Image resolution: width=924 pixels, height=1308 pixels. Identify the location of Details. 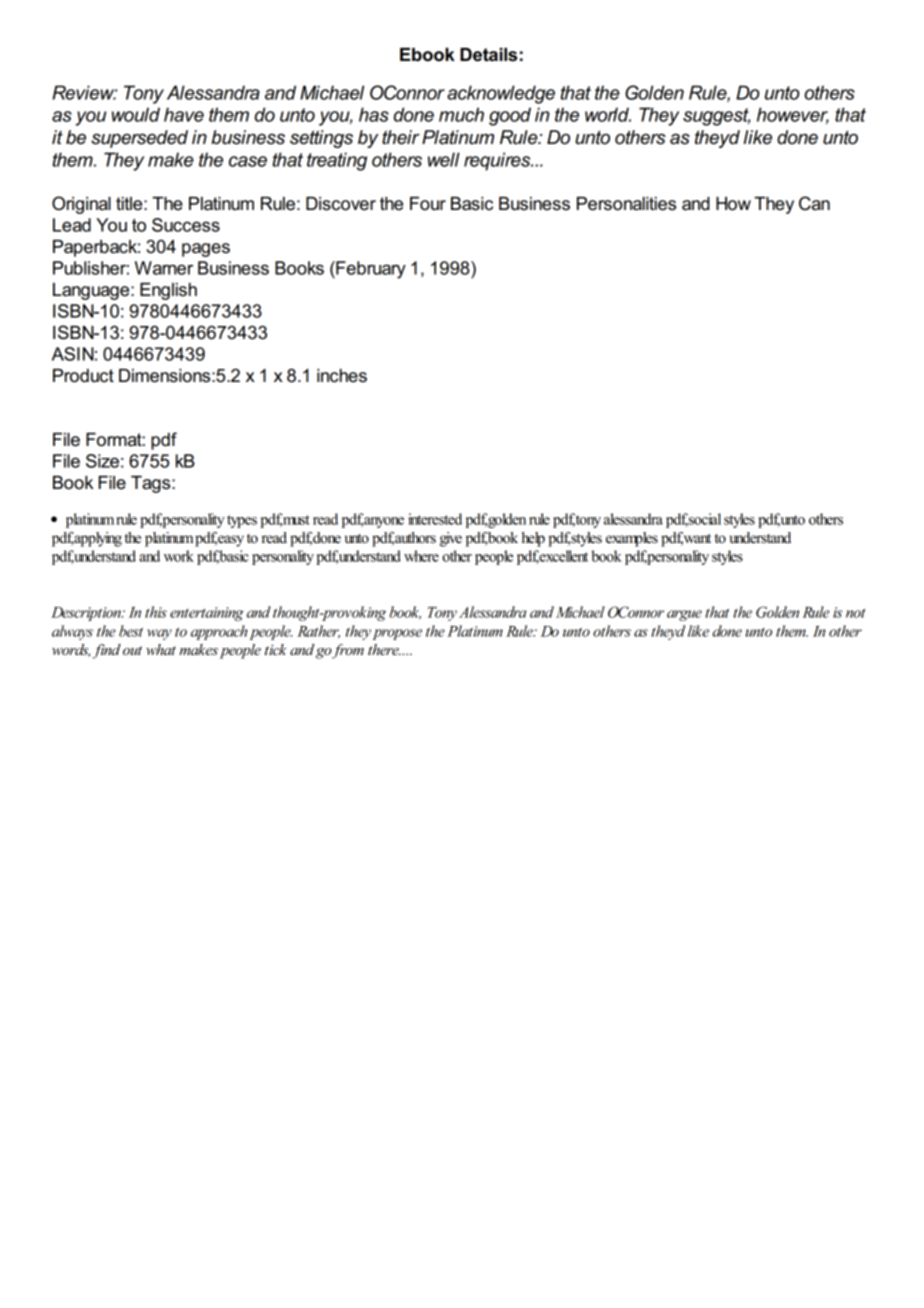
(488, 55).
